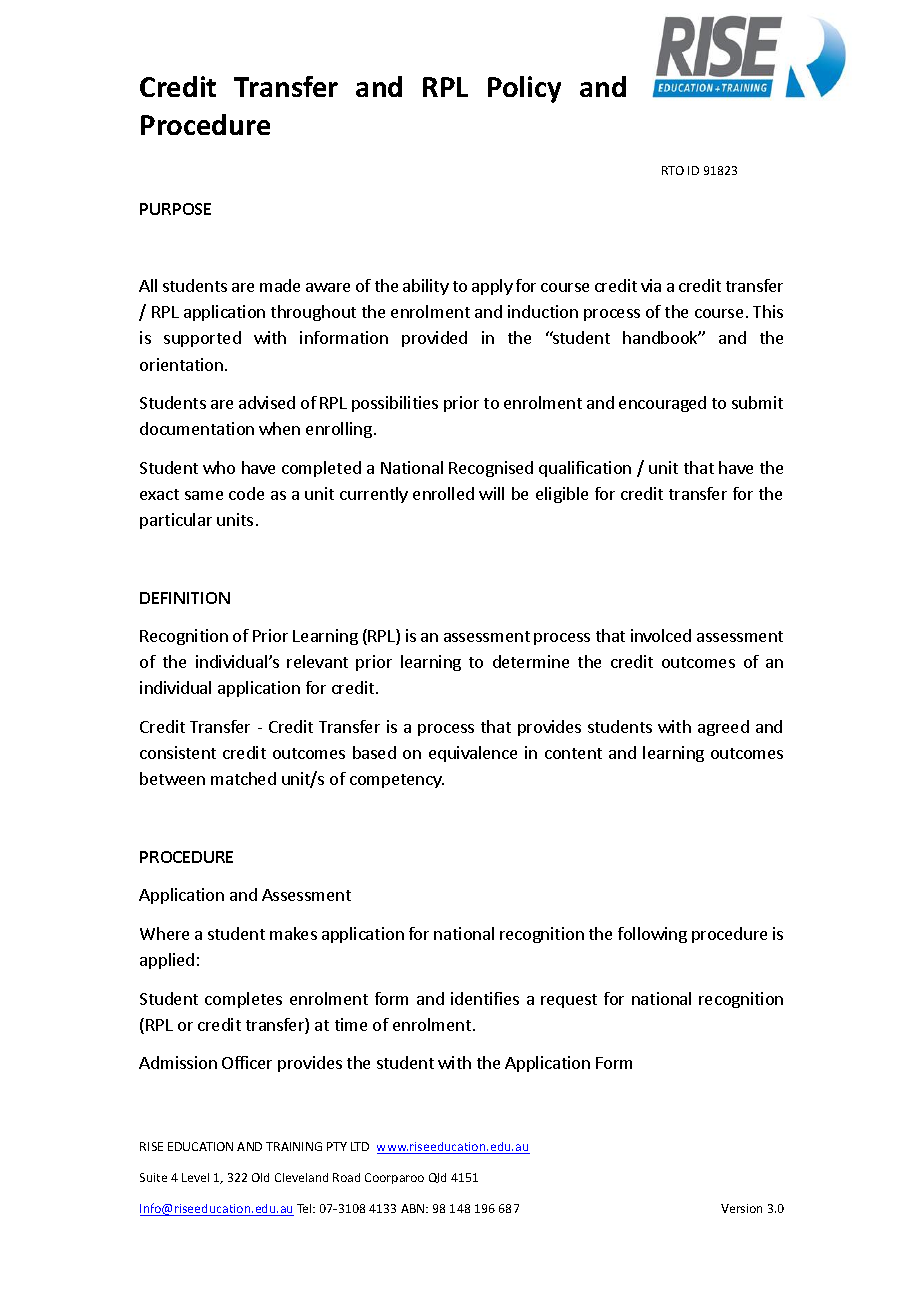 This screenshot has width=924, height=1308. Describe the element at coordinates (524, 89) in the screenshot. I see `Policy` at that location.
